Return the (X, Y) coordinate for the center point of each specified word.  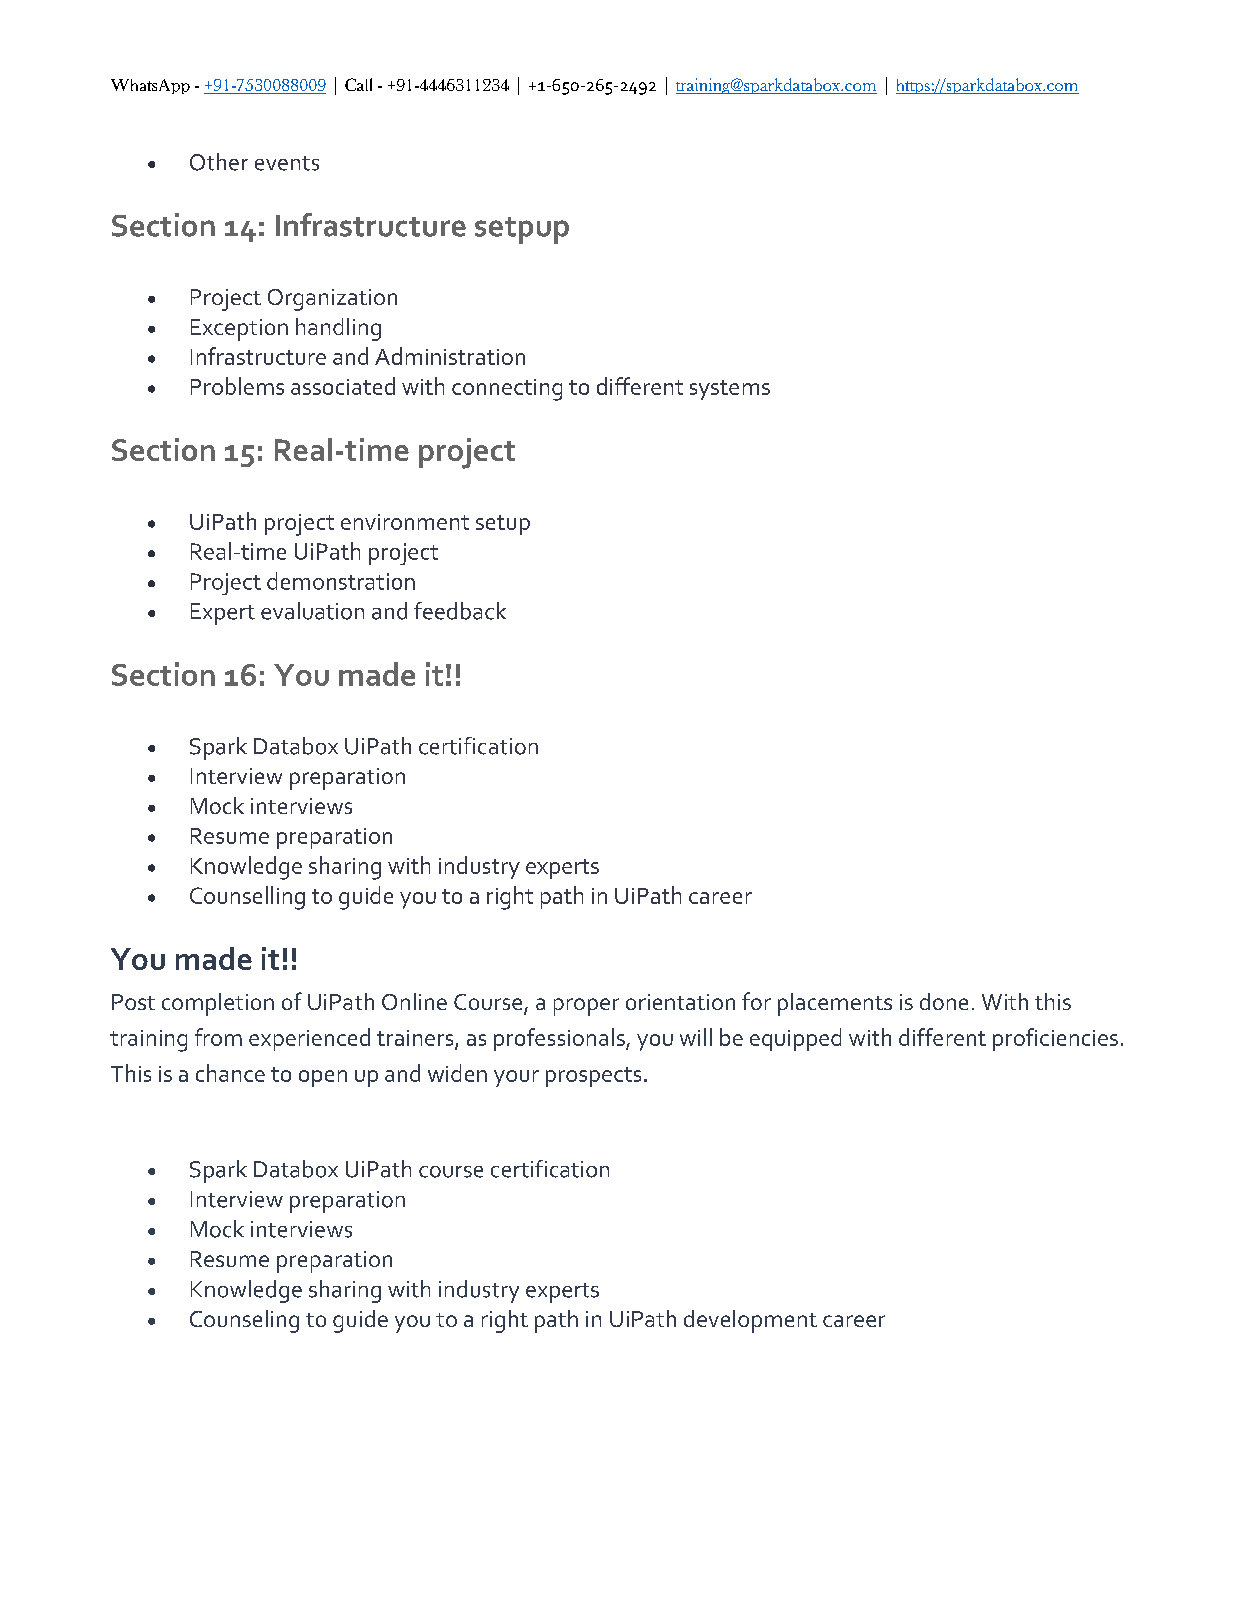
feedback (460, 611)
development (750, 1321)
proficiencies (1055, 1039)
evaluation (312, 611)
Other (219, 162)
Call (358, 84)
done (944, 1001)
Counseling (244, 1321)
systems (730, 390)
